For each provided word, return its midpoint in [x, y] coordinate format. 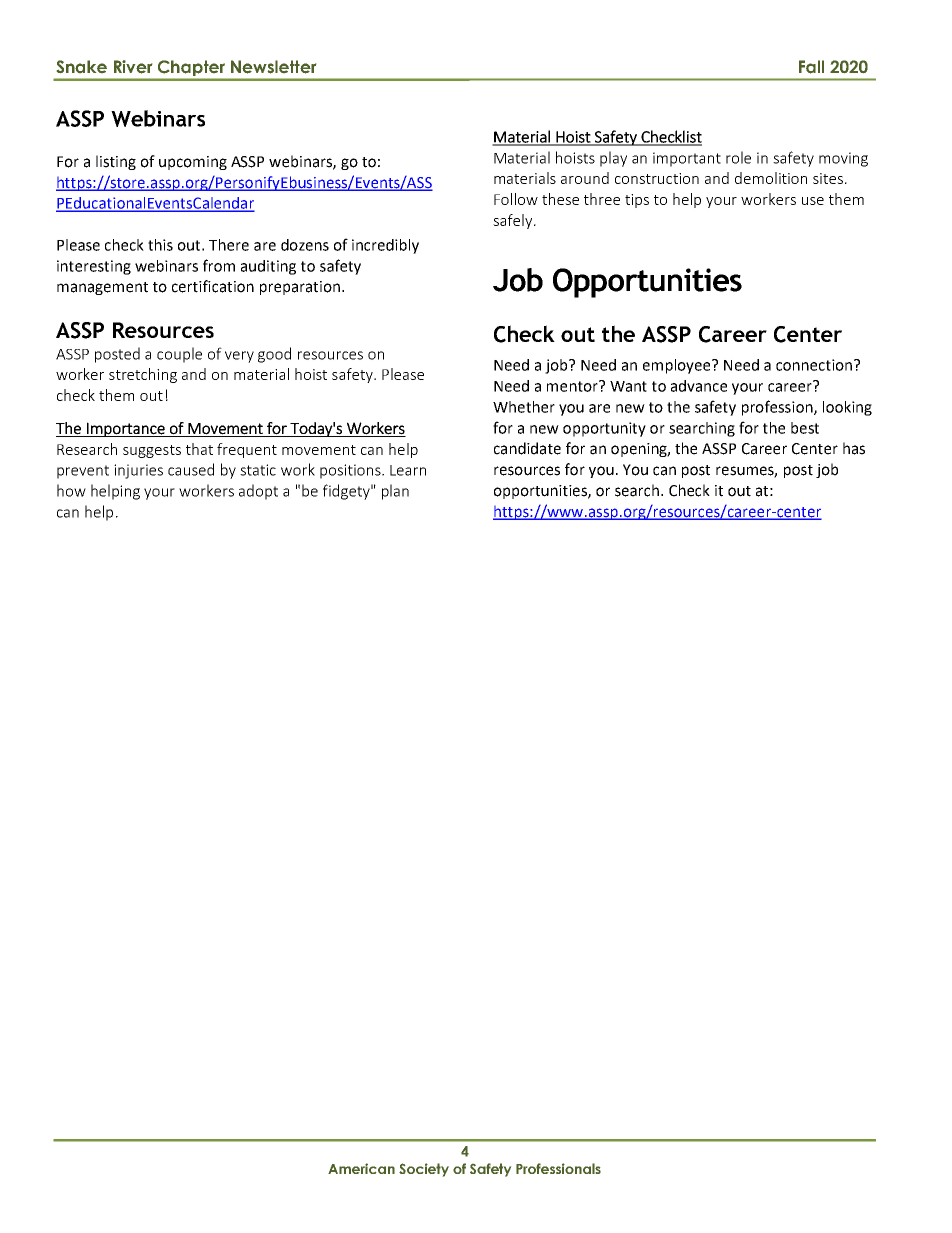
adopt [258, 492]
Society [424, 1170]
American [361, 1168]
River [133, 67]
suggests [152, 451]
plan [395, 492]
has [854, 448]
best [805, 428]
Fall [811, 67]
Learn [408, 470]
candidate [527, 448]
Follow [516, 199]
